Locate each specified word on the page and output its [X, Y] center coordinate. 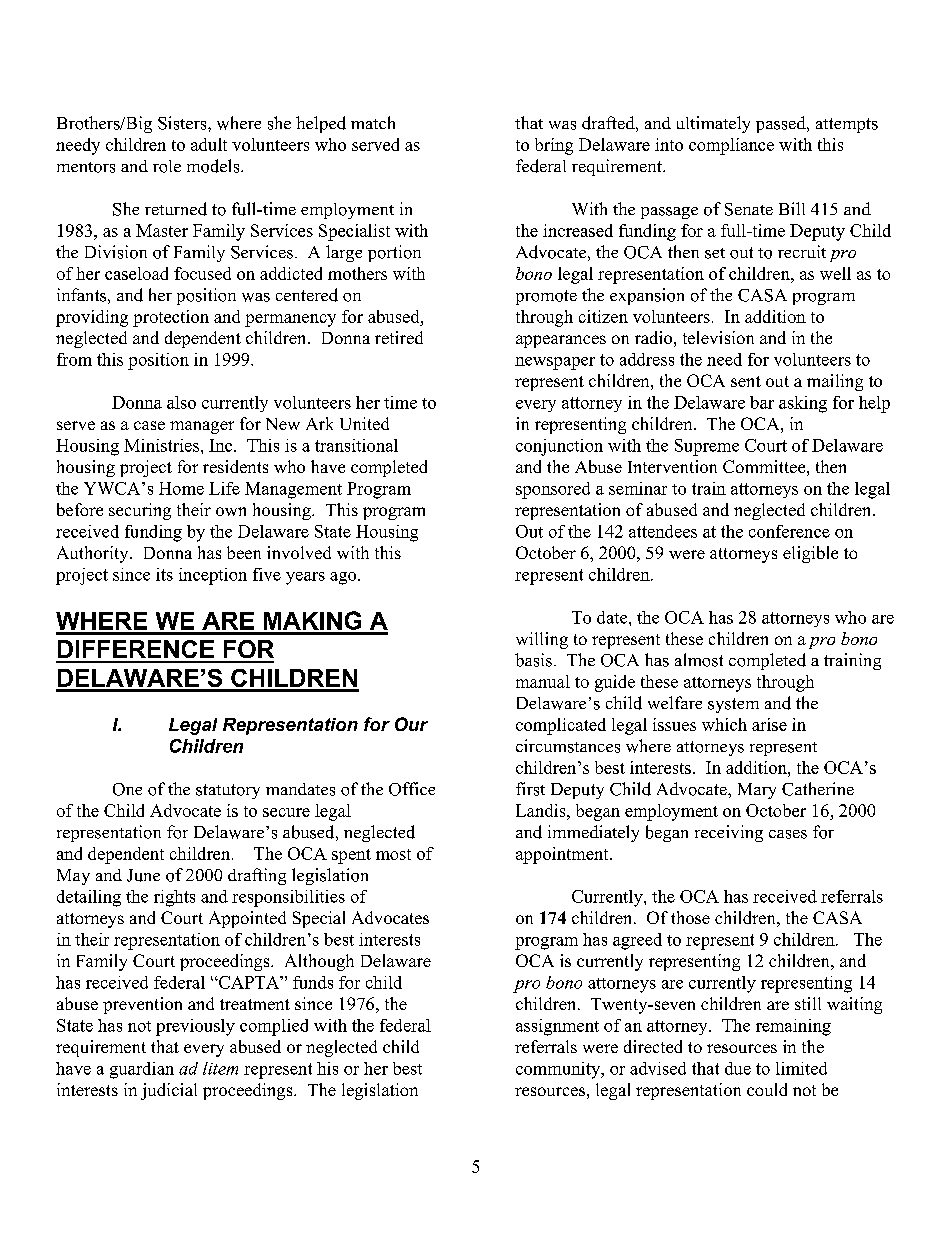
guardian [142, 1070]
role [167, 166]
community [559, 1070]
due [738, 1068]
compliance [731, 146]
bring [554, 146]
